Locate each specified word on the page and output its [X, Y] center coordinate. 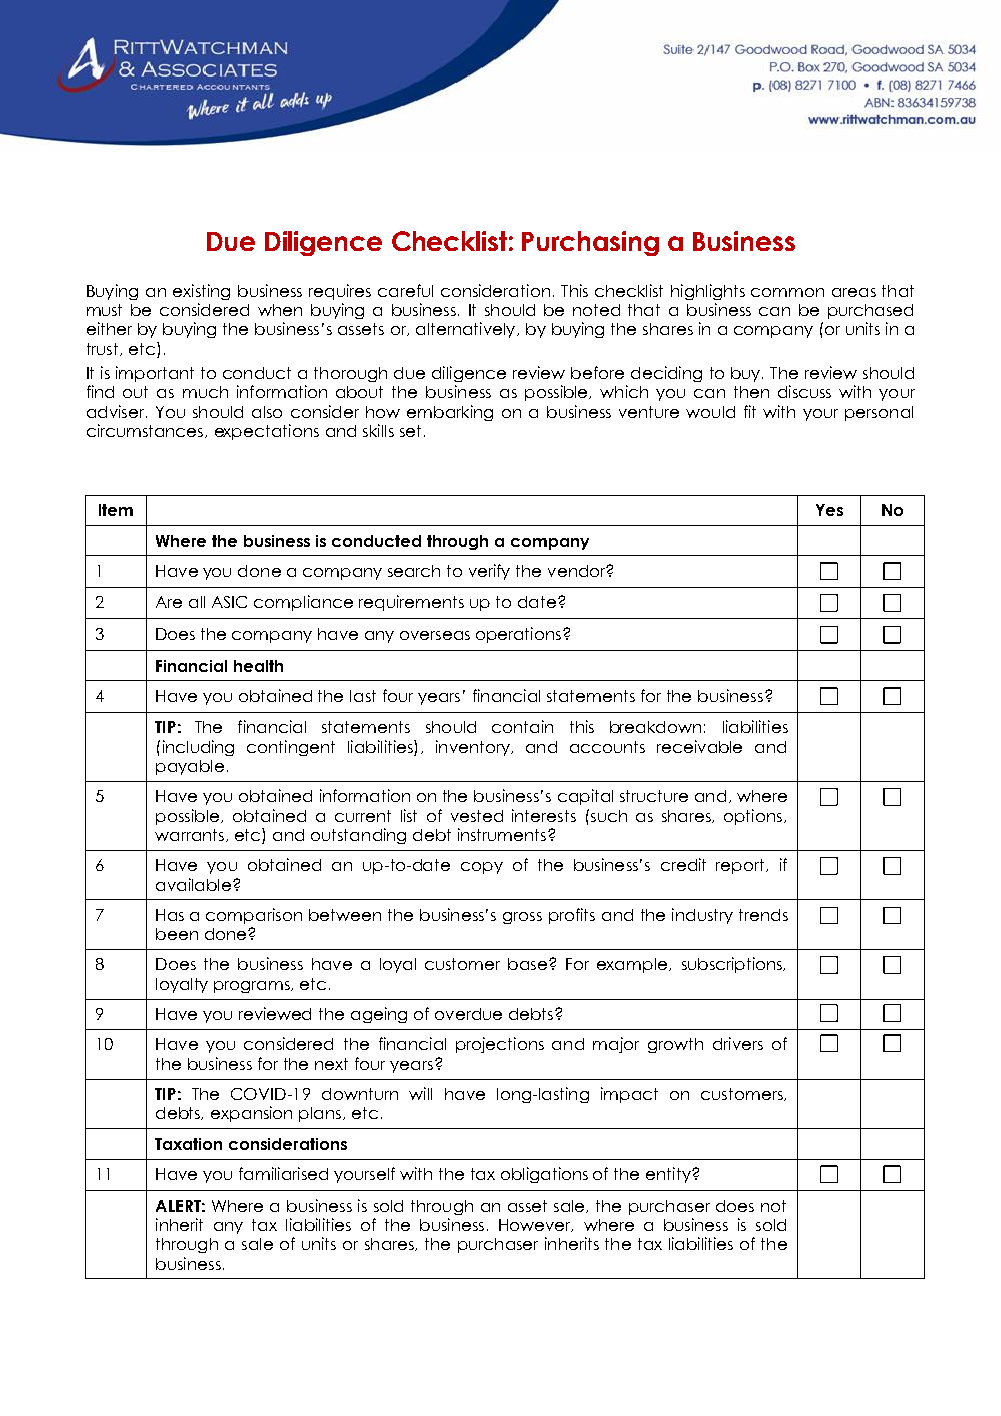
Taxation [188, 1144]
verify [489, 572]
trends [763, 915]
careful [405, 290]
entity [669, 1175]
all [197, 602]
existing [201, 292]
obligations [544, 1175]
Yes [829, 510]
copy [482, 868]
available [193, 884]
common [787, 292]
